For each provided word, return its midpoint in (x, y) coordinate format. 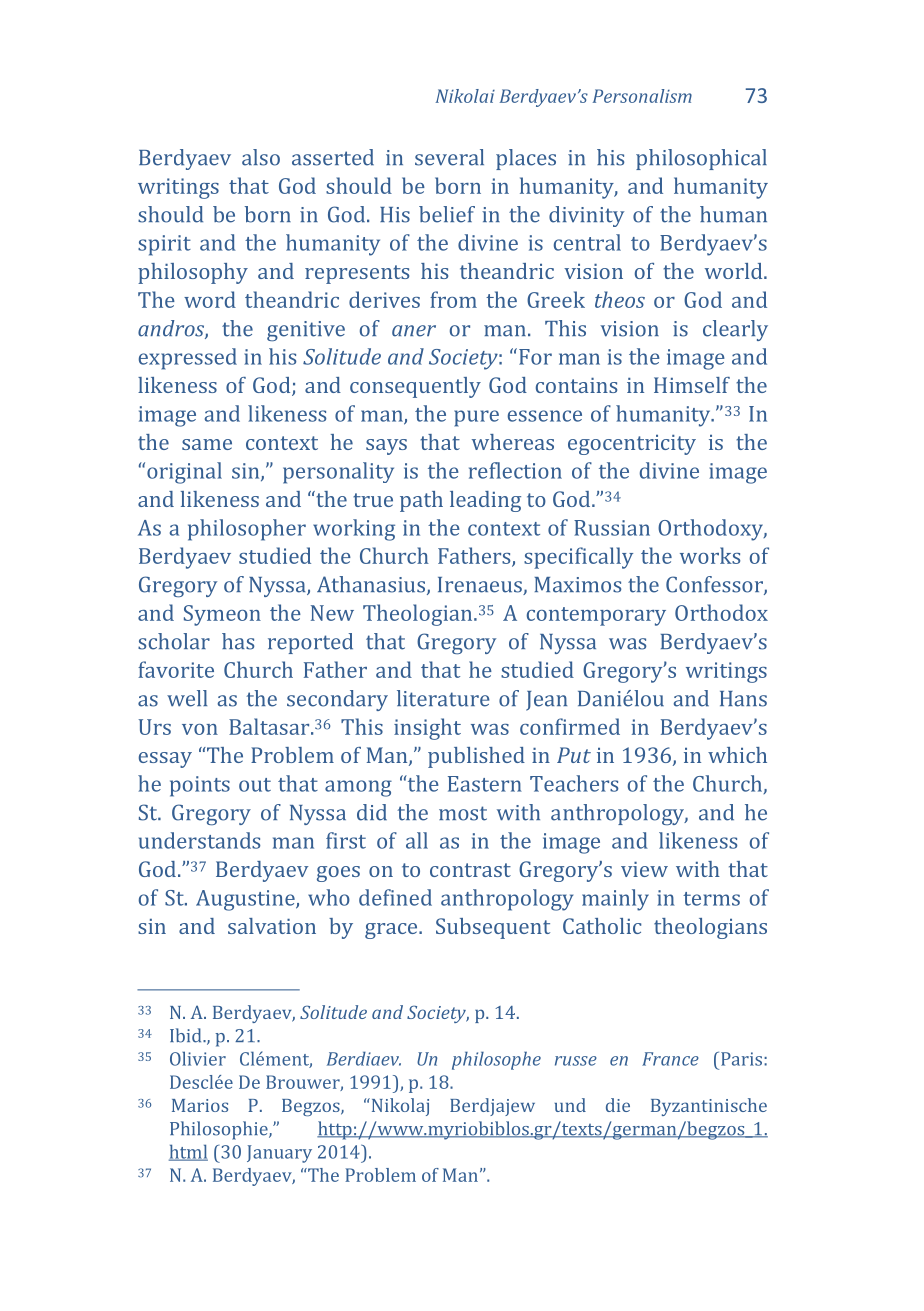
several (449, 157)
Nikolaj (399, 1107)
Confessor (715, 585)
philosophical (701, 159)
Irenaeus (481, 586)
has (238, 641)
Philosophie (220, 1130)
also (261, 157)
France (670, 1059)
